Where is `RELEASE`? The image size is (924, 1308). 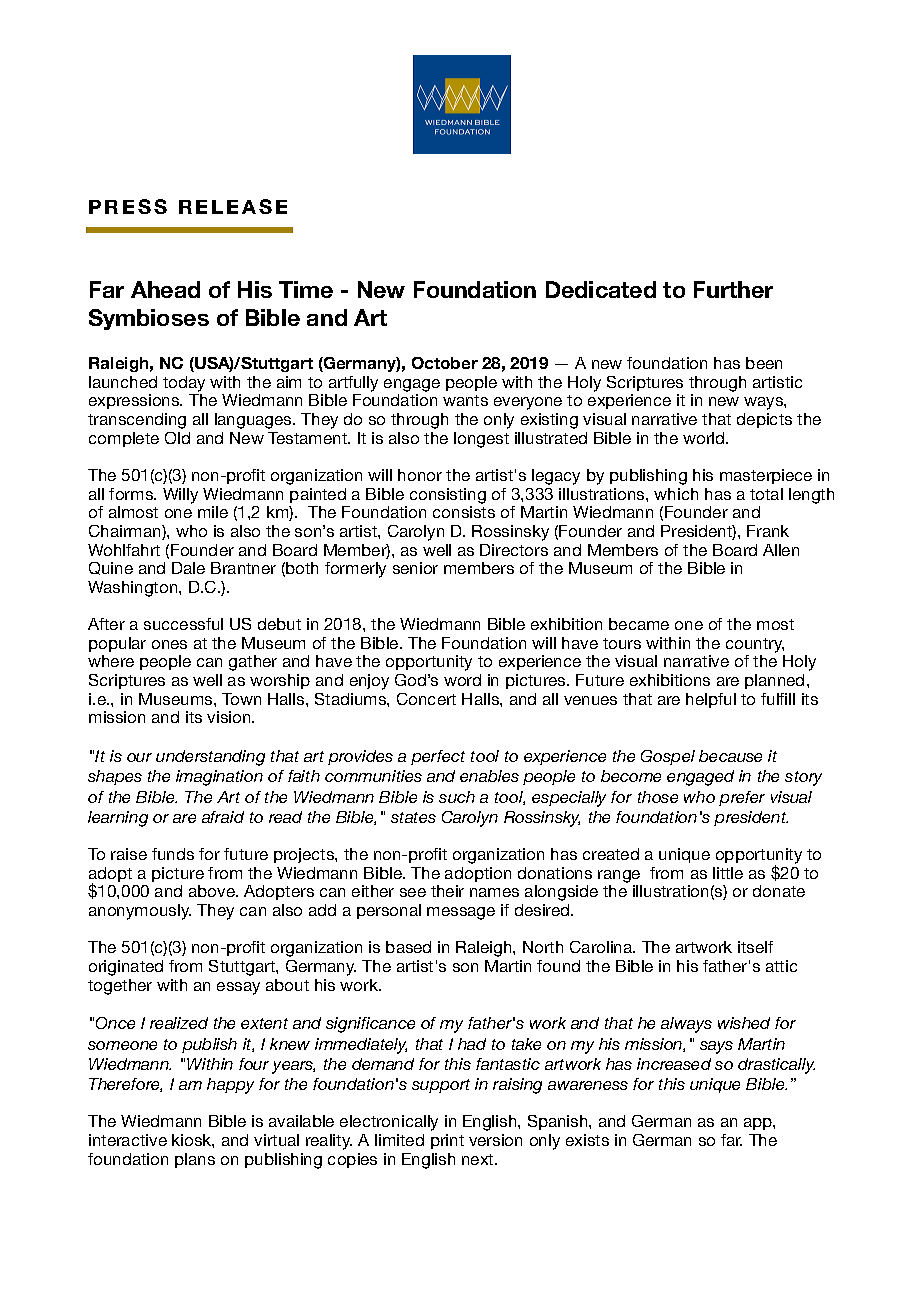 RELEASE is located at coordinates (233, 206).
